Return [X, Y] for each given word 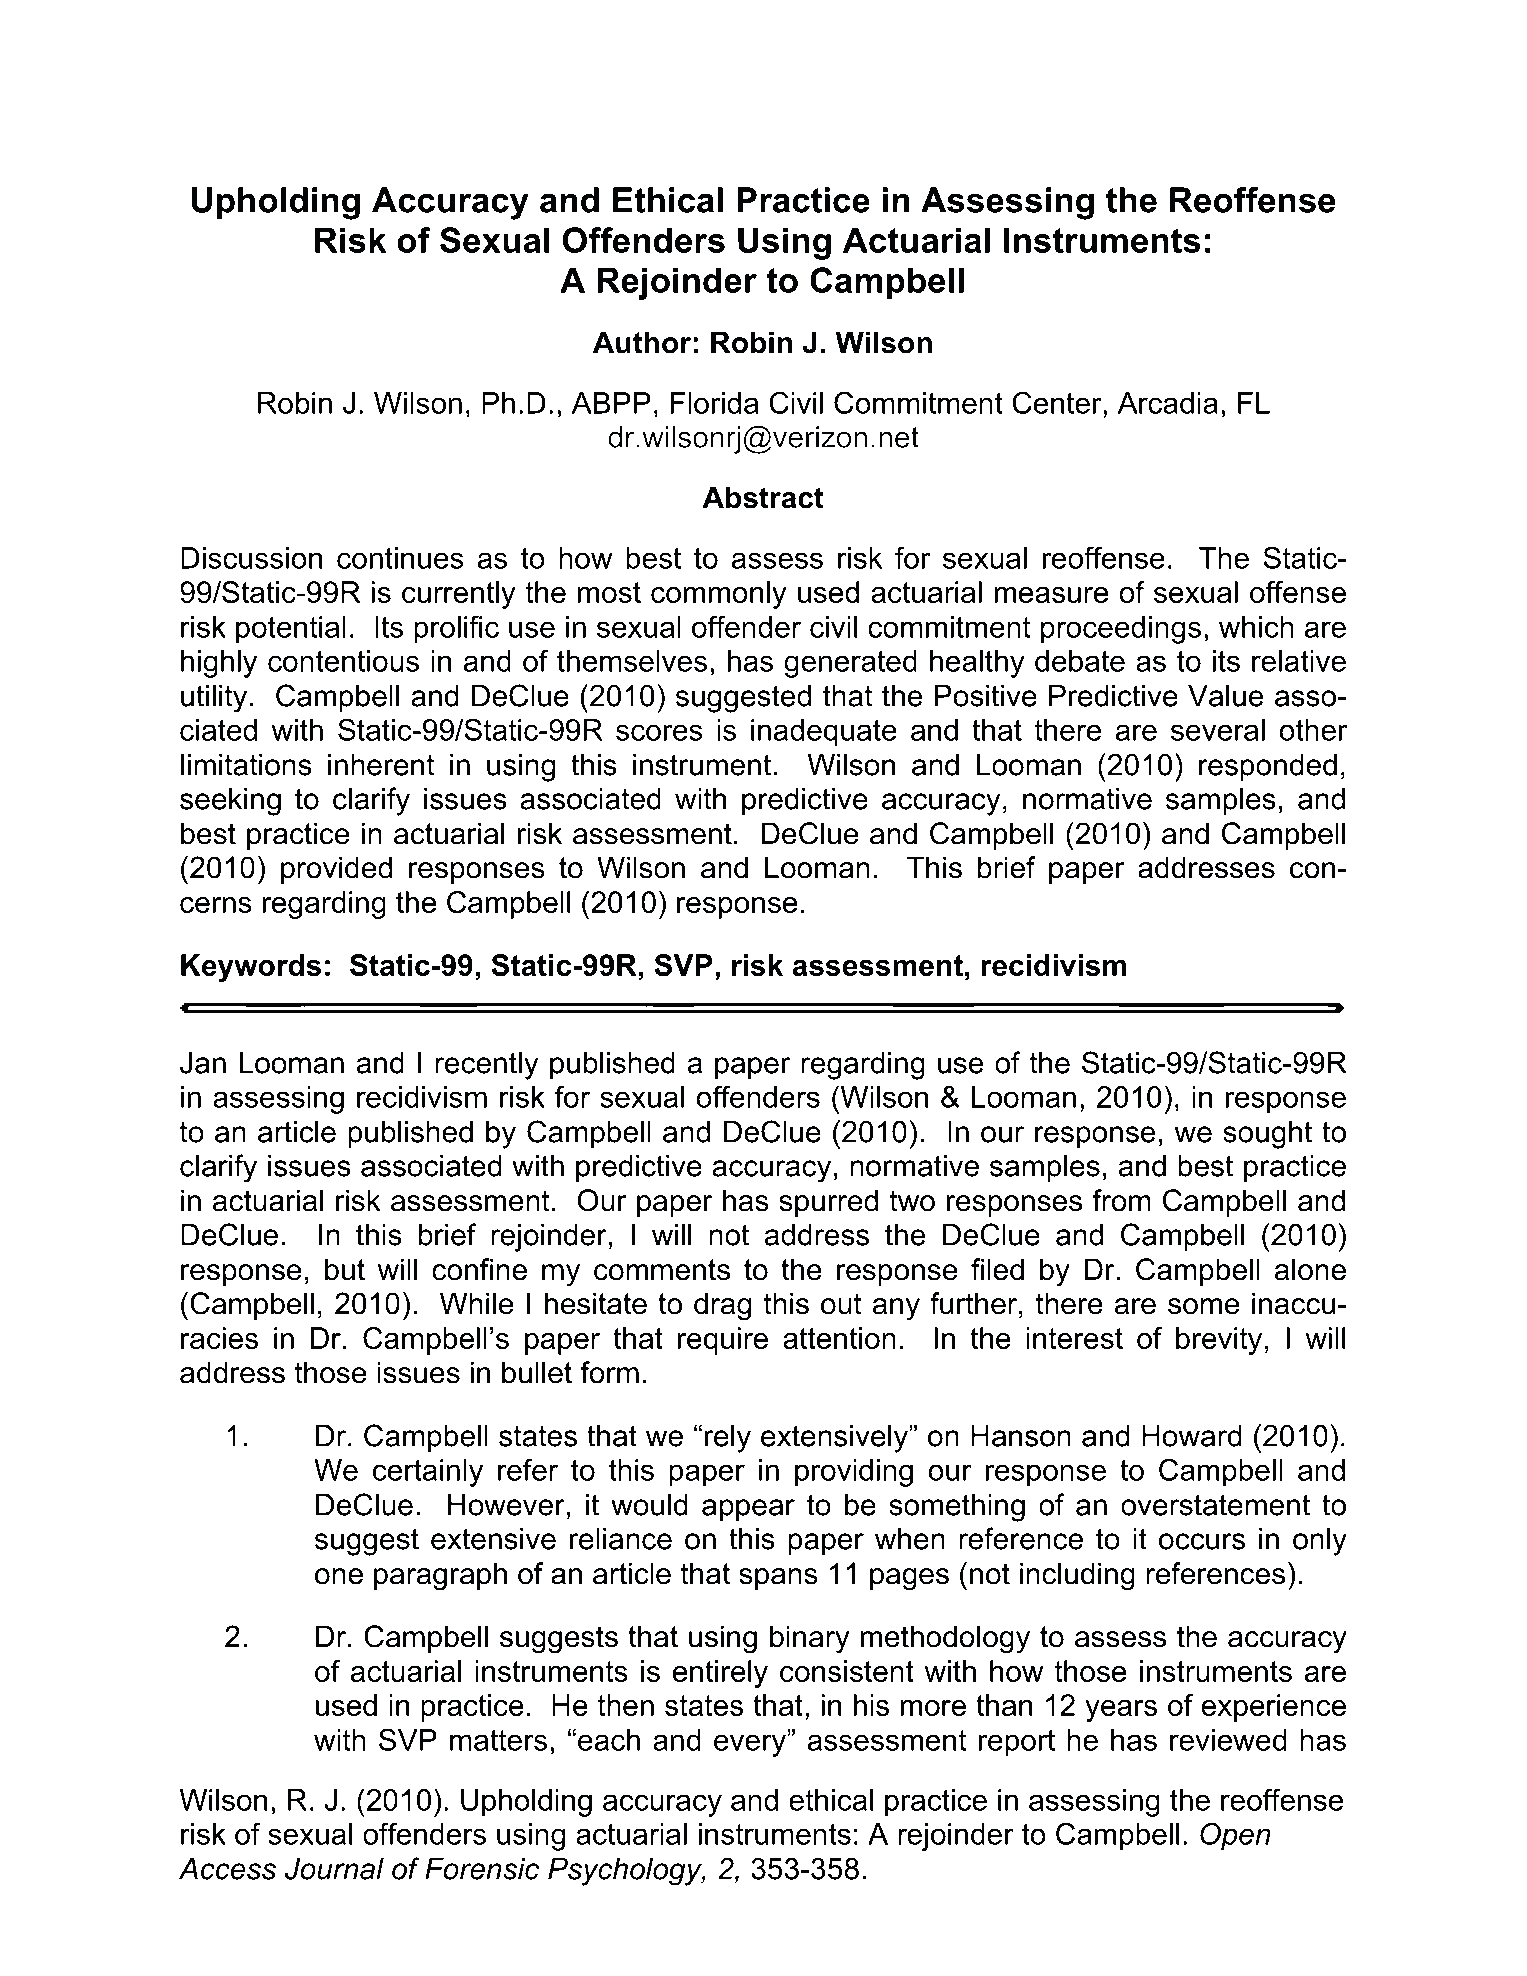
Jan [203, 1063]
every [751, 1745]
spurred [828, 1203]
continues [400, 558]
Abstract [763, 497]
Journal [334, 1869]
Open [1235, 1837]
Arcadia [1168, 403]
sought [1267, 1135]
